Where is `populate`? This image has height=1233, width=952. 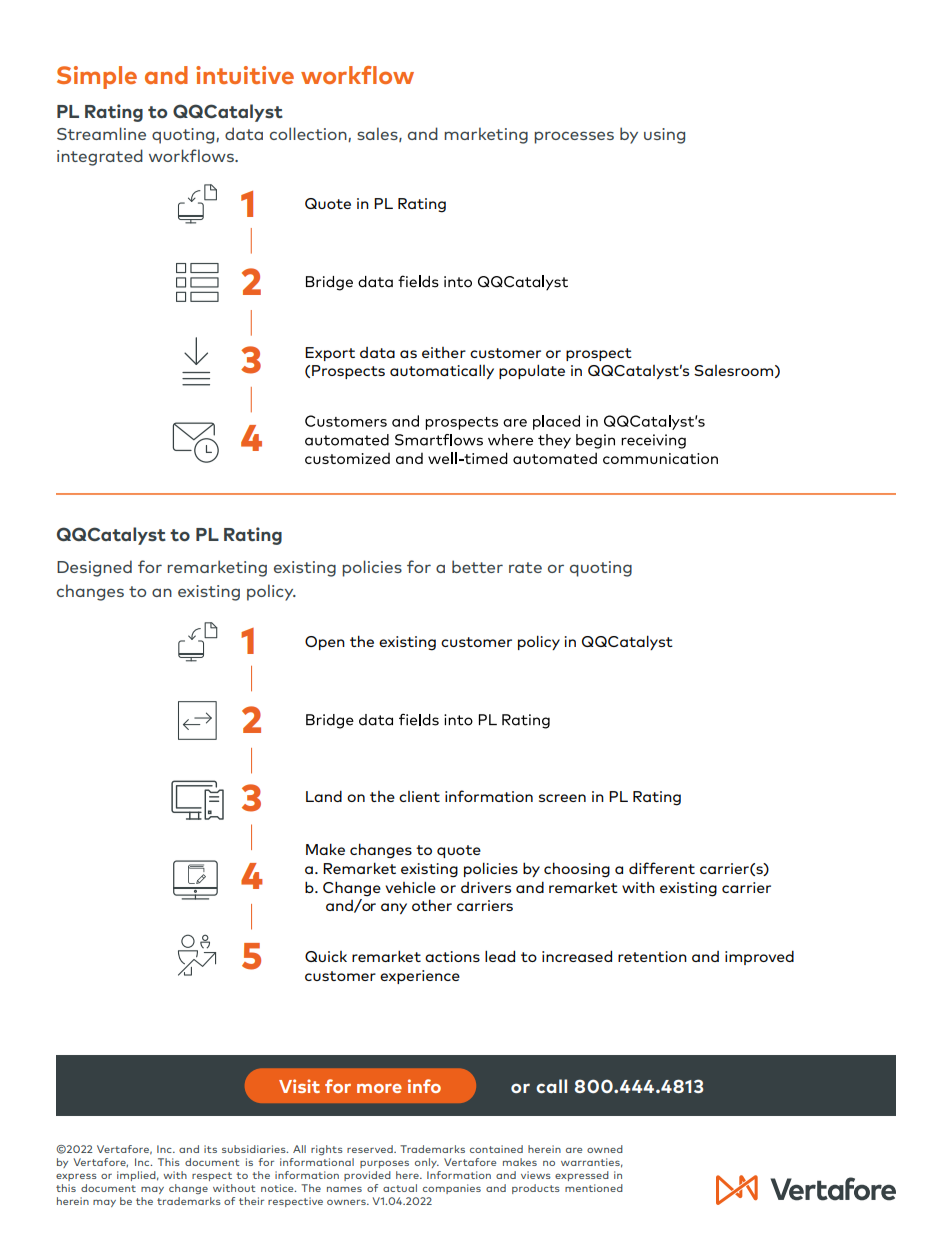
populate is located at coordinates (532, 371).
